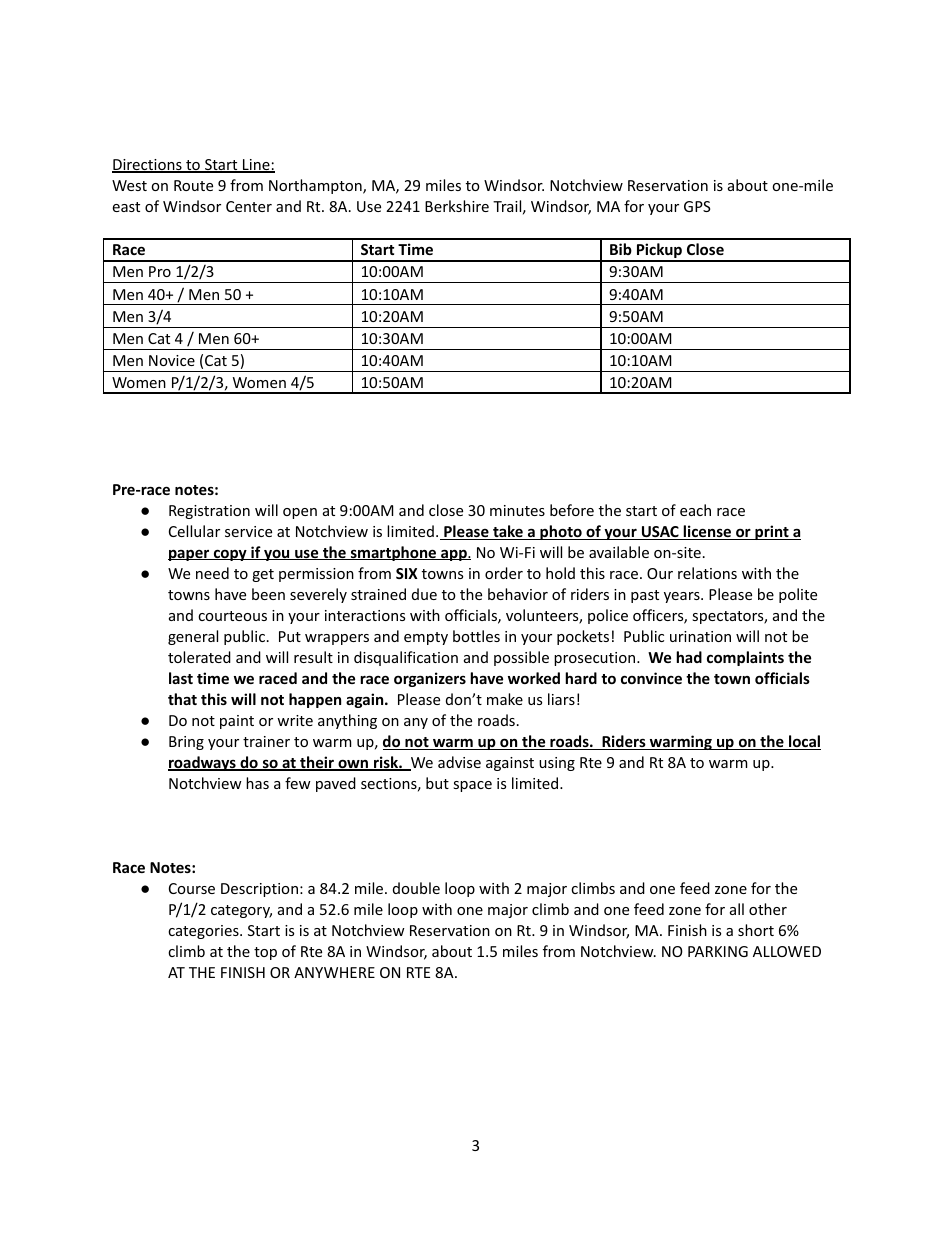 The width and height of the document is (952, 1233). I want to click on relations, so click(707, 573).
